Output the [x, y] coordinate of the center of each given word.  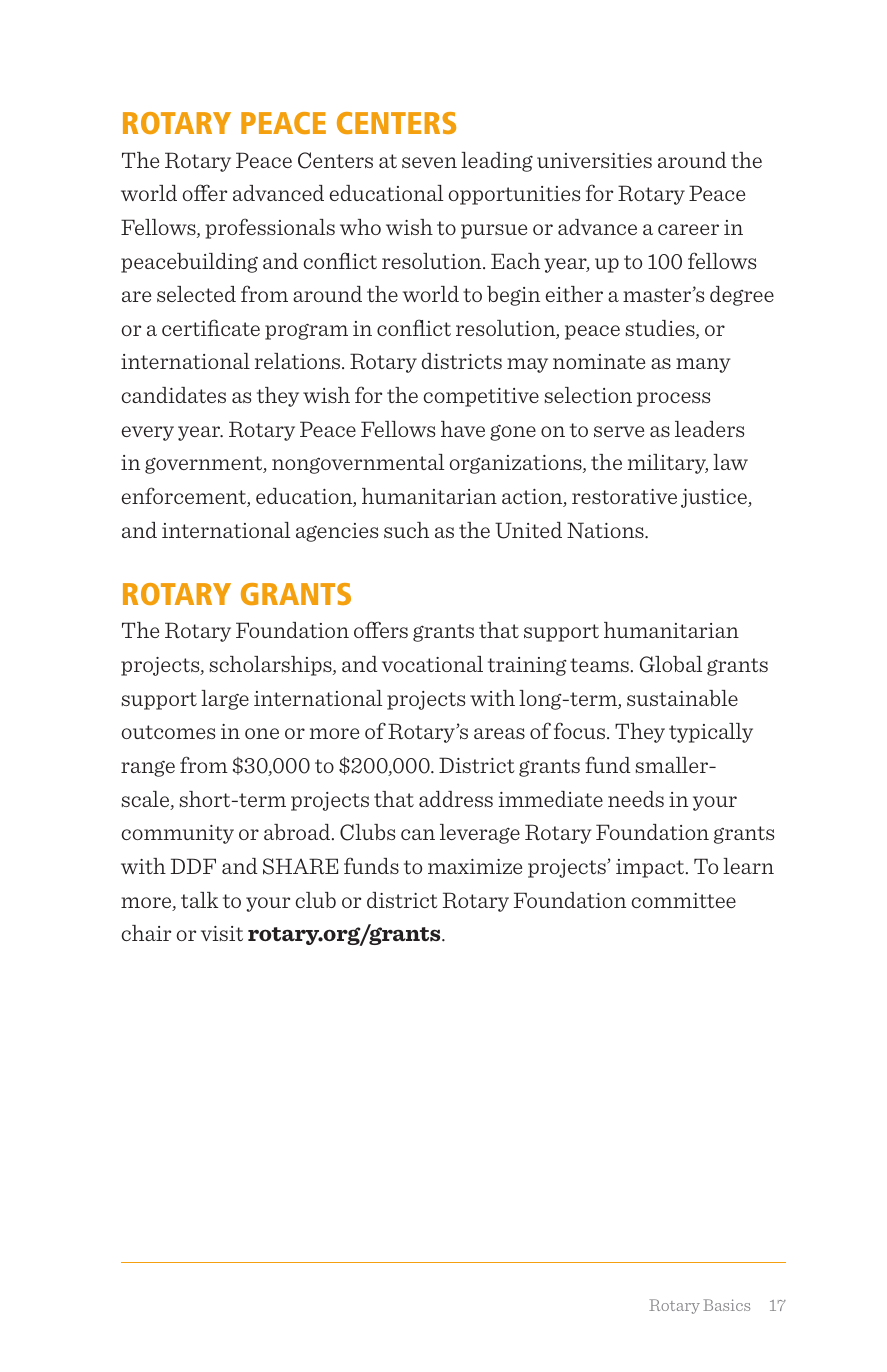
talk [200, 900]
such [406, 530]
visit [222, 933]
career [688, 229]
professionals [270, 228]
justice [715, 498]
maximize [475, 866]
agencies [337, 532]
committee [684, 900]
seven [429, 162]
